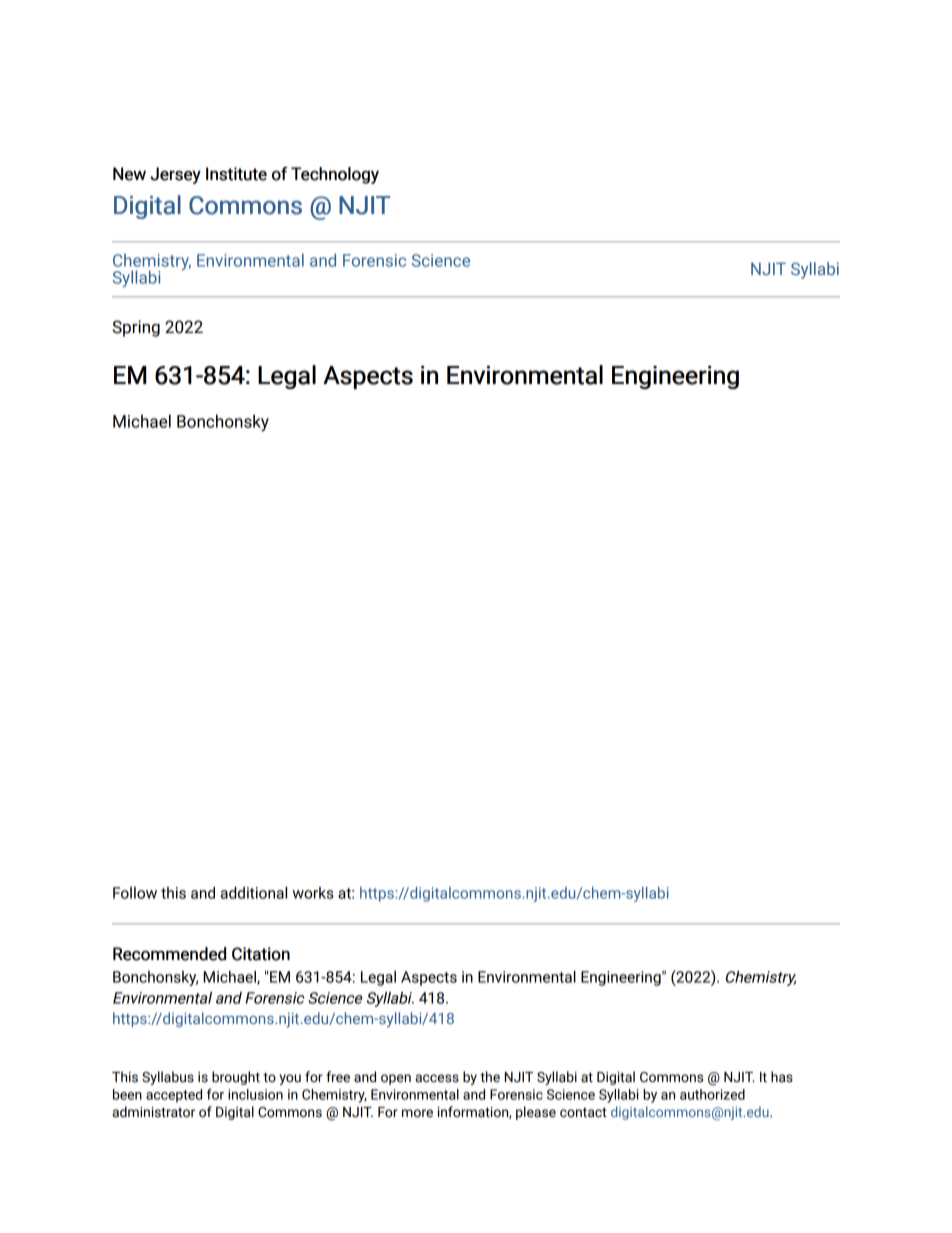 This document has height=1233, width=952. What do you see at coordinates (261, 954) in the document?
I see `Citation` at bounding box center [261, 954].
